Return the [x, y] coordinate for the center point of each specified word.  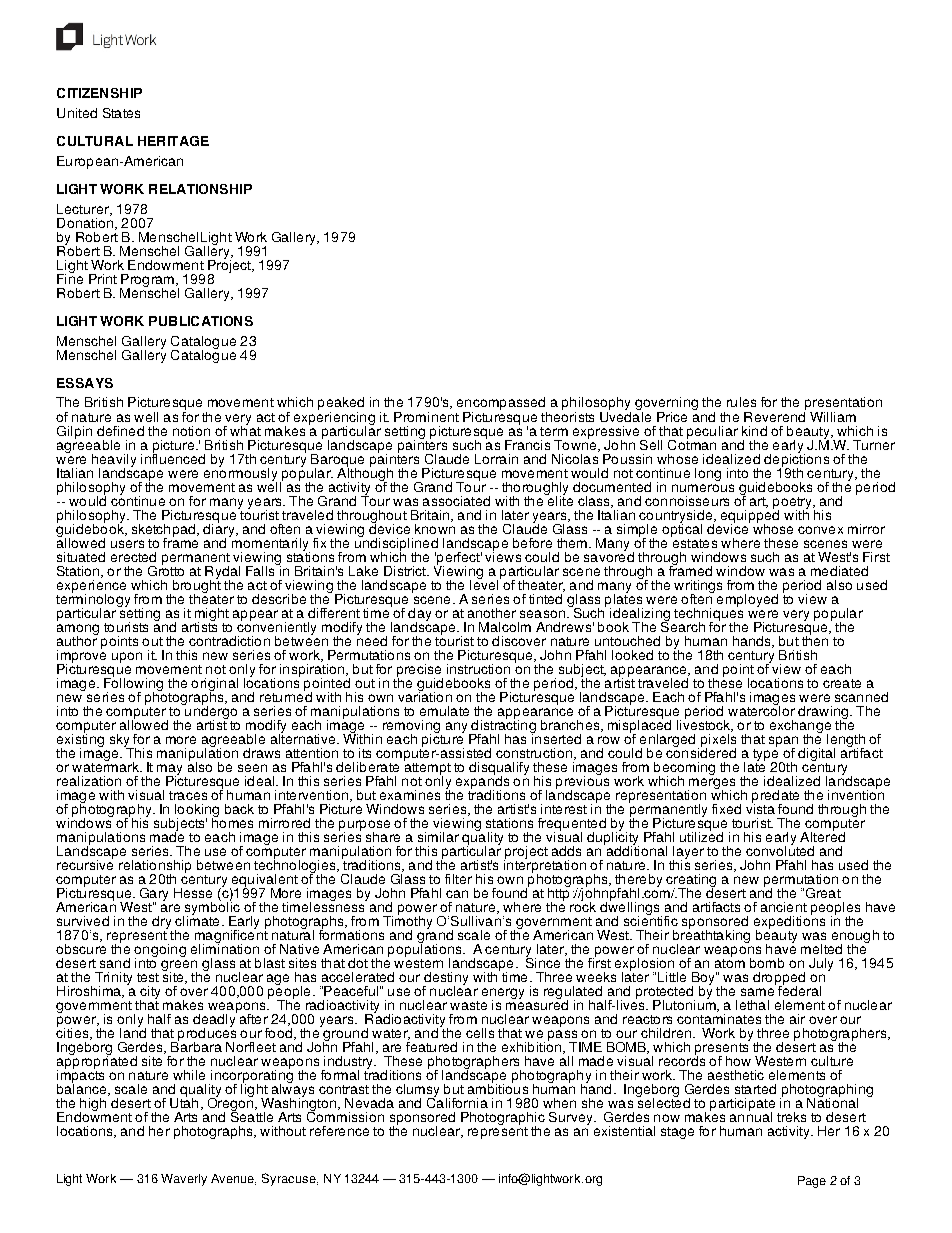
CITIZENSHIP [99, 93]
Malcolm [505, 627]
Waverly [184, 1180]
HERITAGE [173, 141]
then [816, 639]
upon [127, 657]
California [457, 1101]
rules [741, 402]
